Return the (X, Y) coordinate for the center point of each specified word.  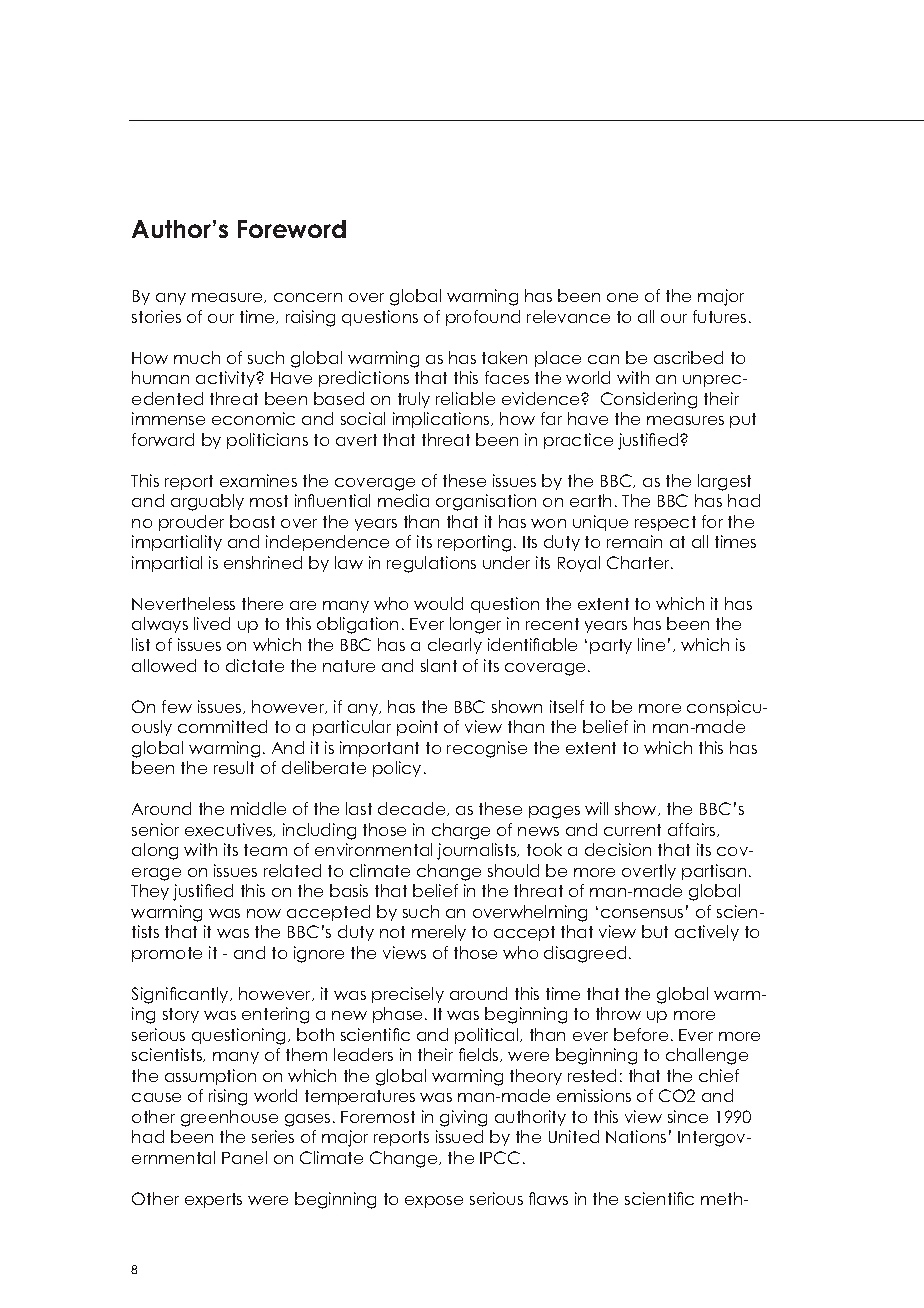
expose (434, 1202)
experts (213, 1200)
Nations (636, 1136)
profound (483, 318)
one (622, 297)
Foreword (292, 229)
